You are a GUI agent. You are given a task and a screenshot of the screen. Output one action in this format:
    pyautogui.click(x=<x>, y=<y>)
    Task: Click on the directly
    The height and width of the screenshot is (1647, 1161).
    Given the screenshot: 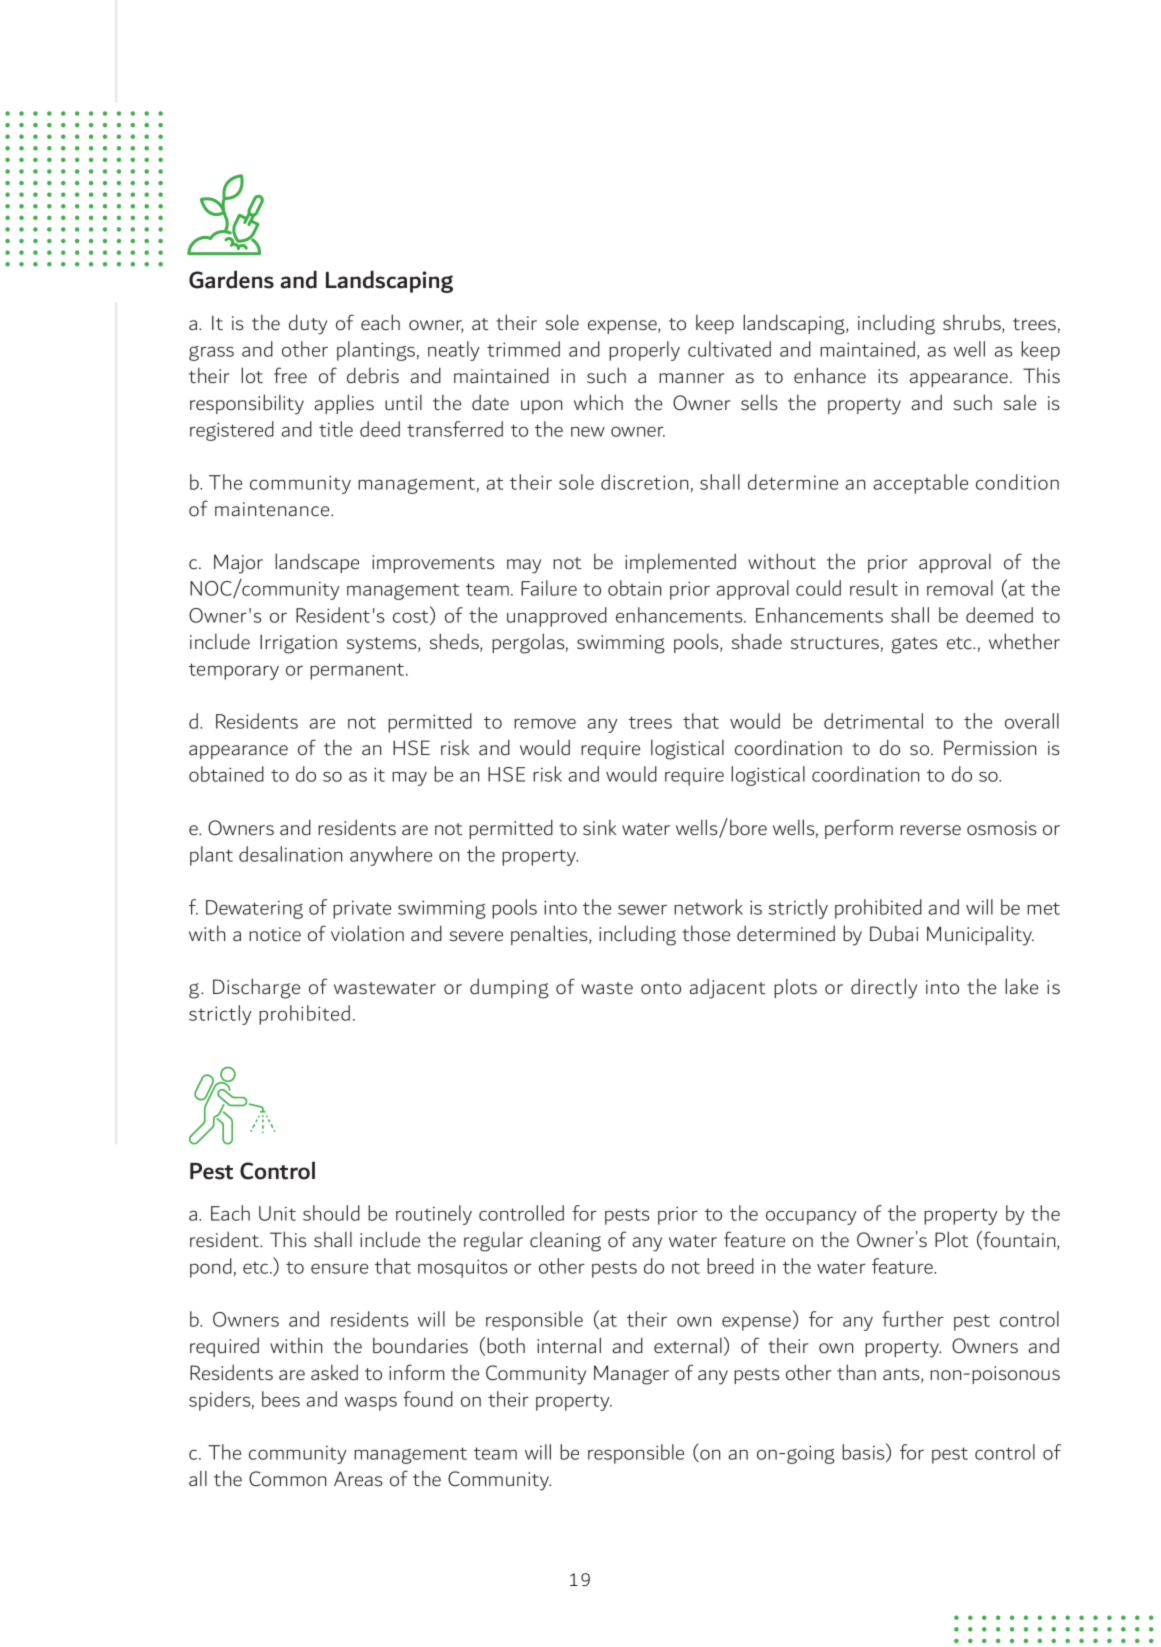 What is the action you would take?
    pyautogui.click(x=884, y=988)
